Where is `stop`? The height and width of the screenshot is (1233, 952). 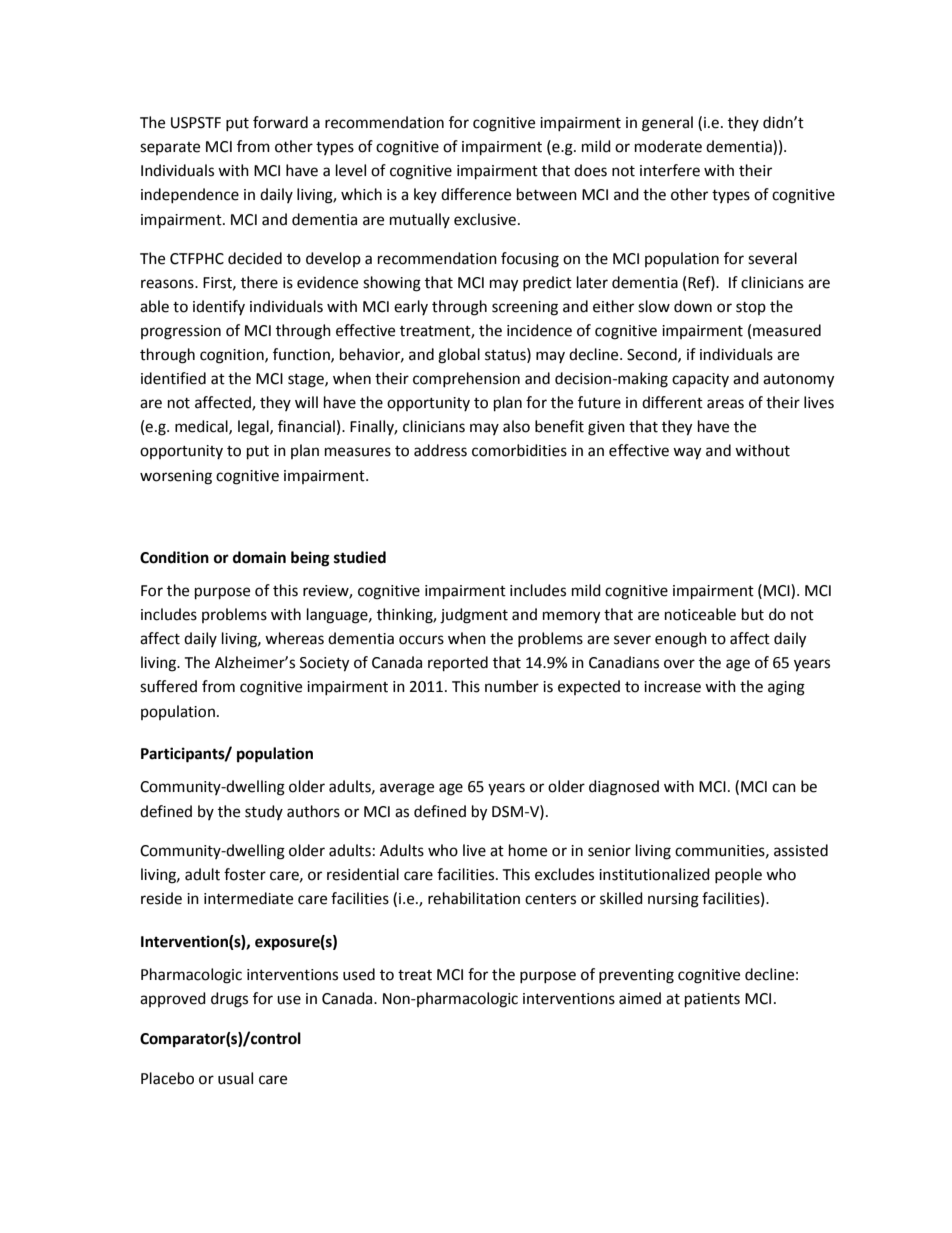 stop is located at coordinates (751, 308).
